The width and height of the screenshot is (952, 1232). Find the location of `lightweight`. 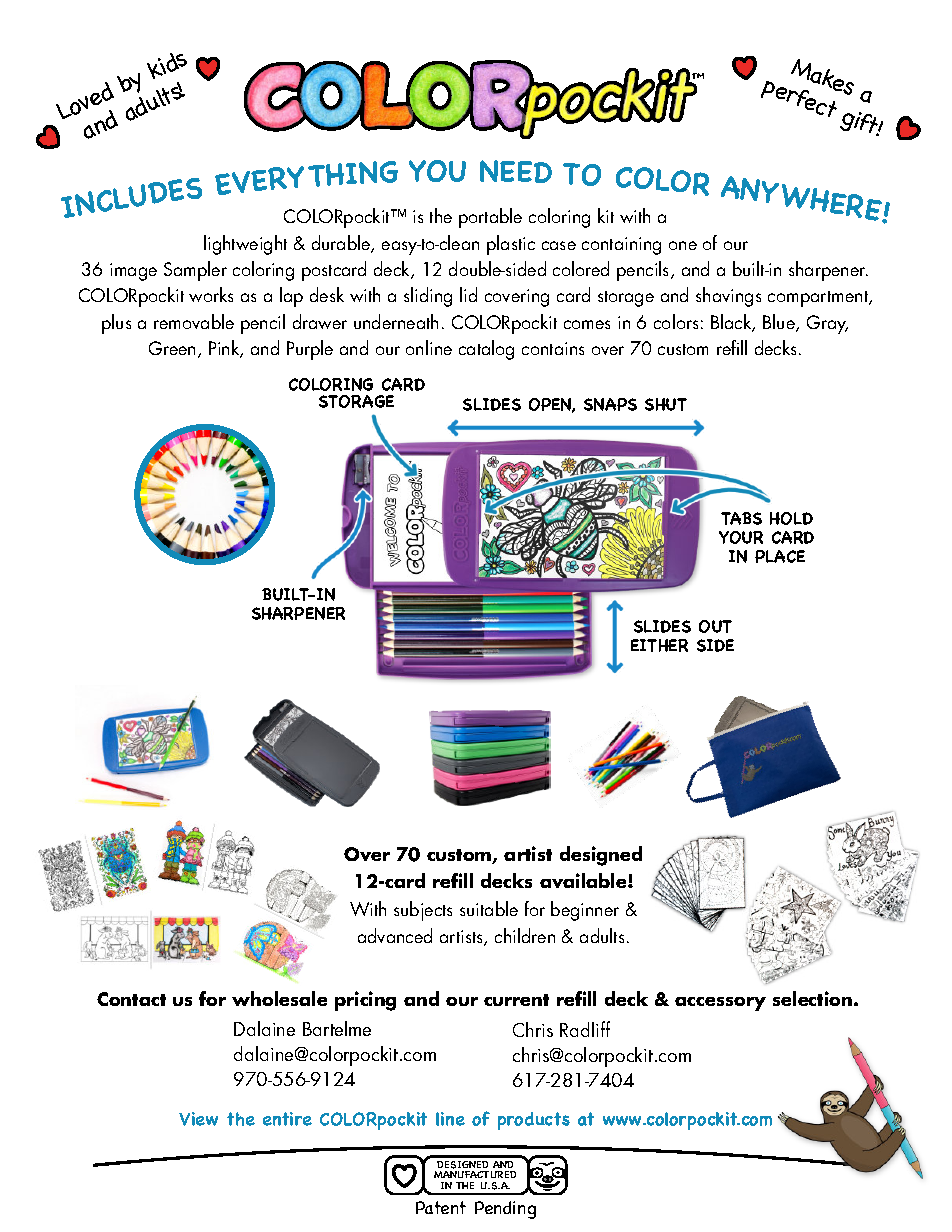

lightweight is located at coordinates (245, 245).
